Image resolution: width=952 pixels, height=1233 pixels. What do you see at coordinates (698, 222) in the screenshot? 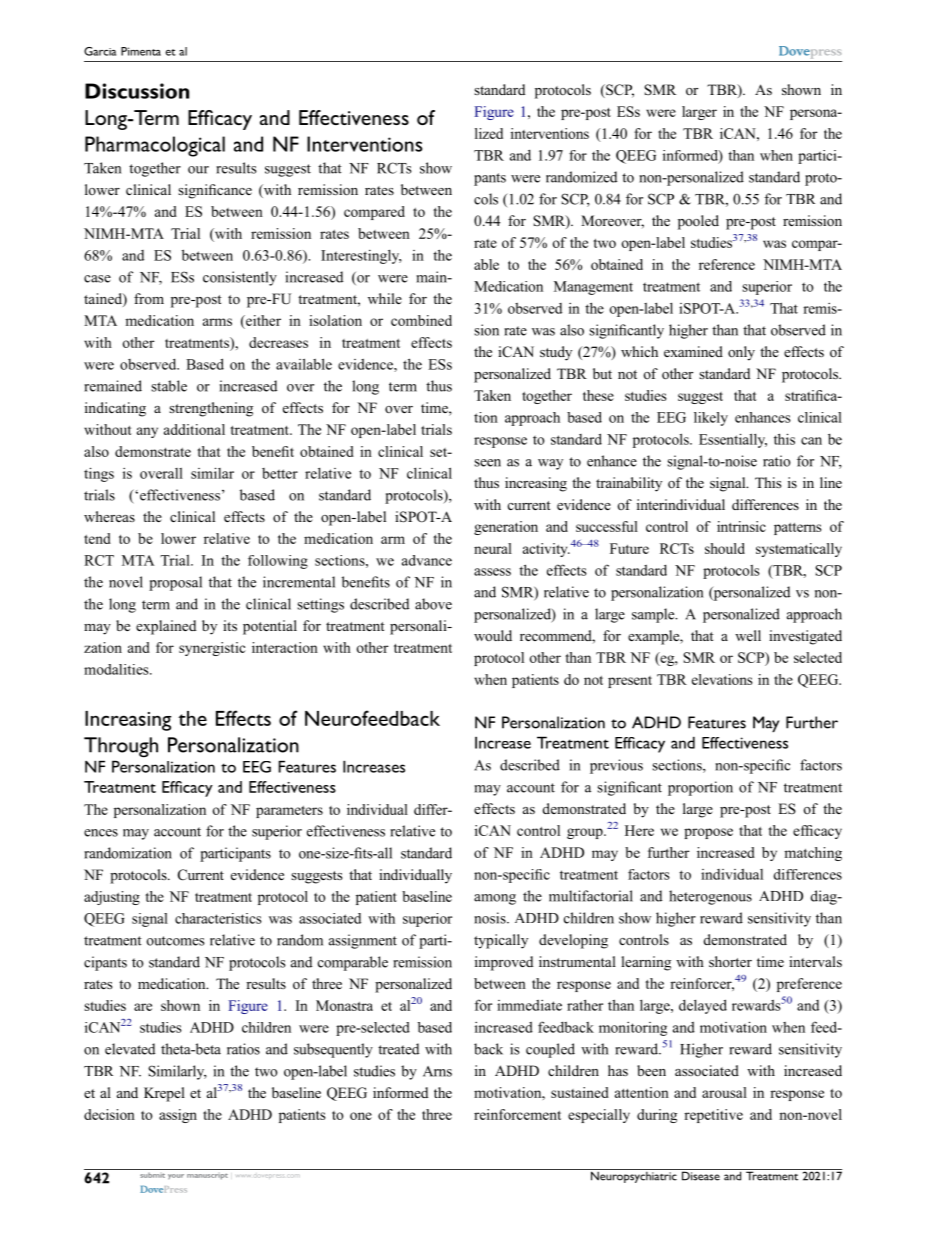
I see `pooled` at bounding box center [698, 222].
